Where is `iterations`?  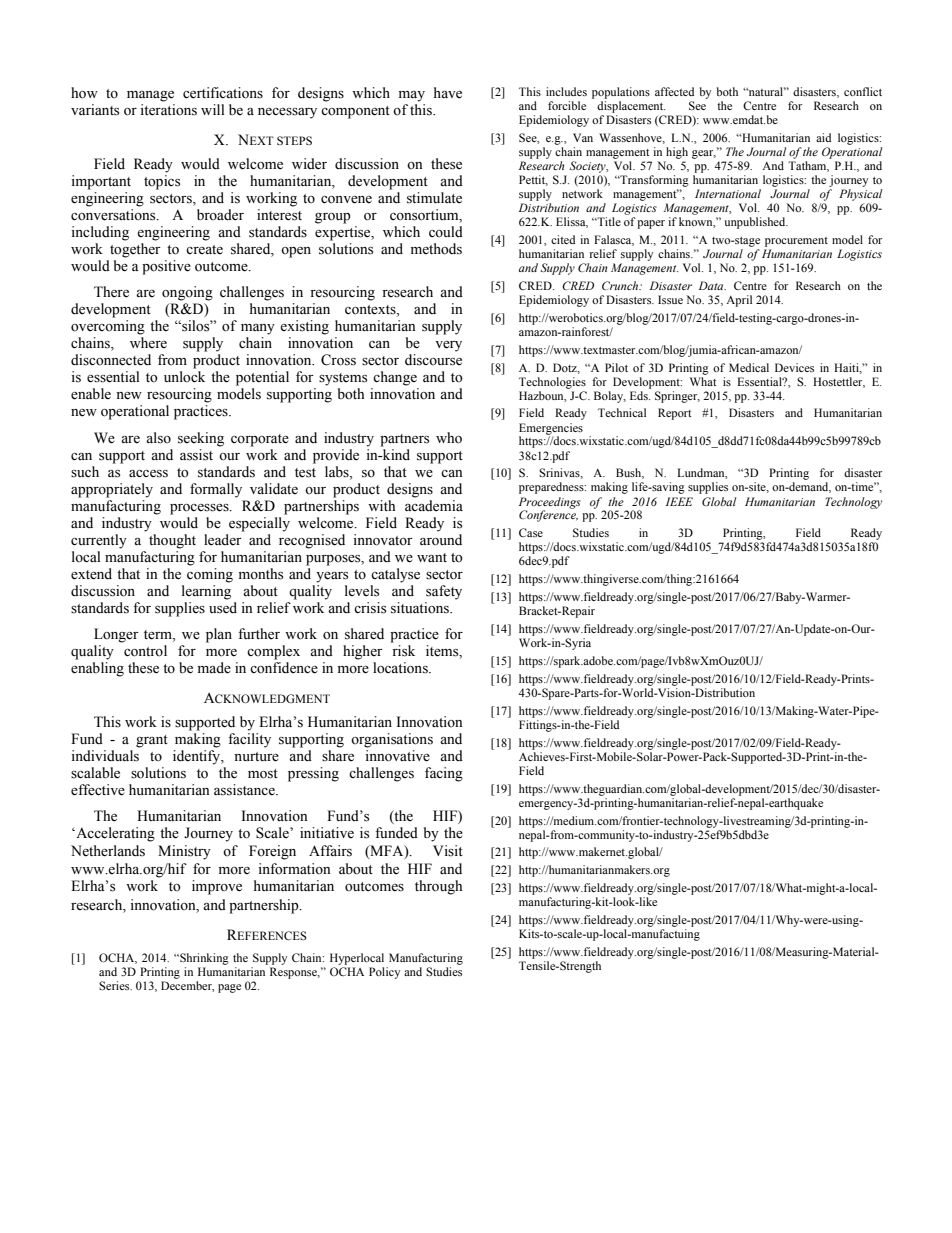 iterations is located at coordinates (168, 110).
